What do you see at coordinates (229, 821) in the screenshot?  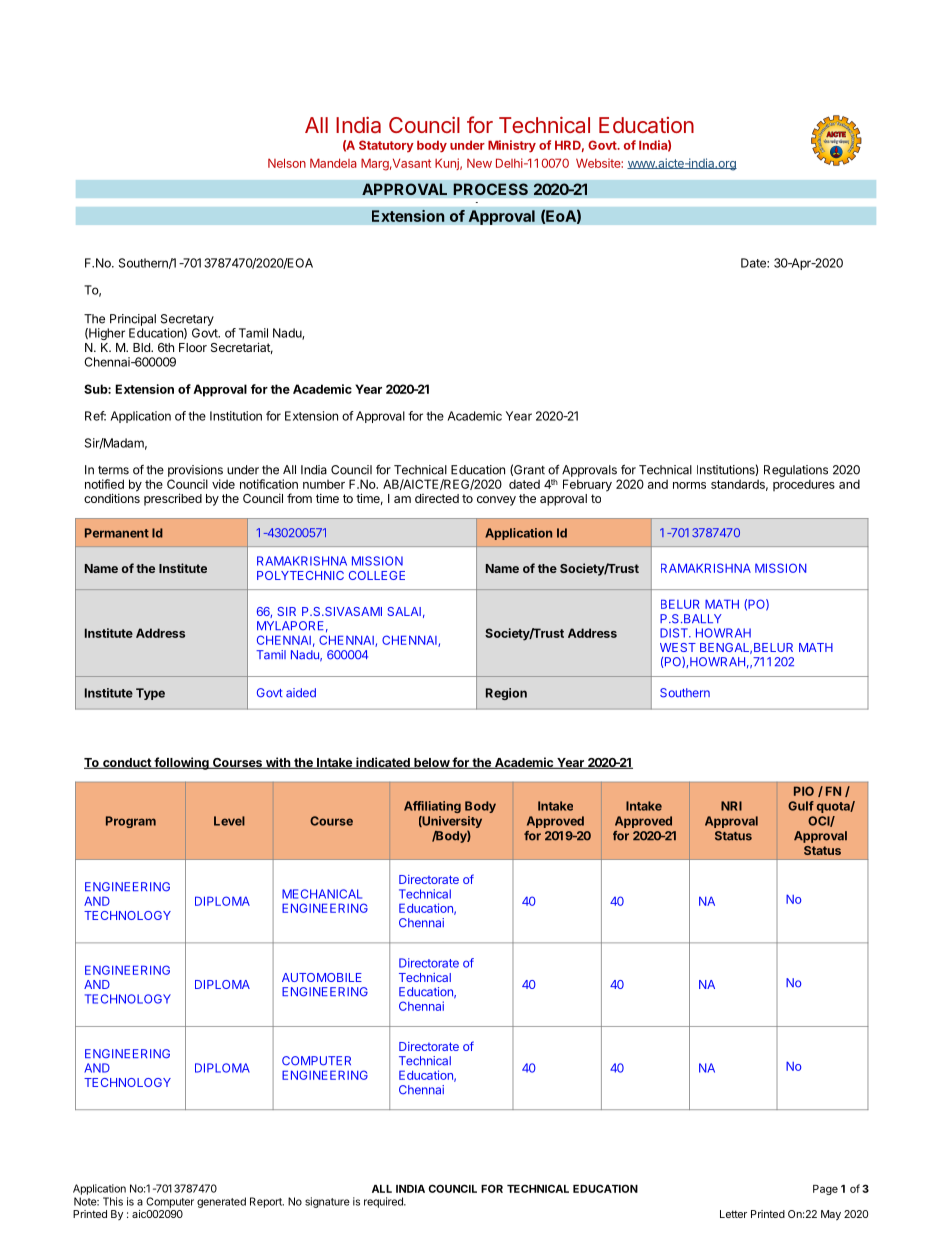 I see `Level` at bounding box center [229, 821].
